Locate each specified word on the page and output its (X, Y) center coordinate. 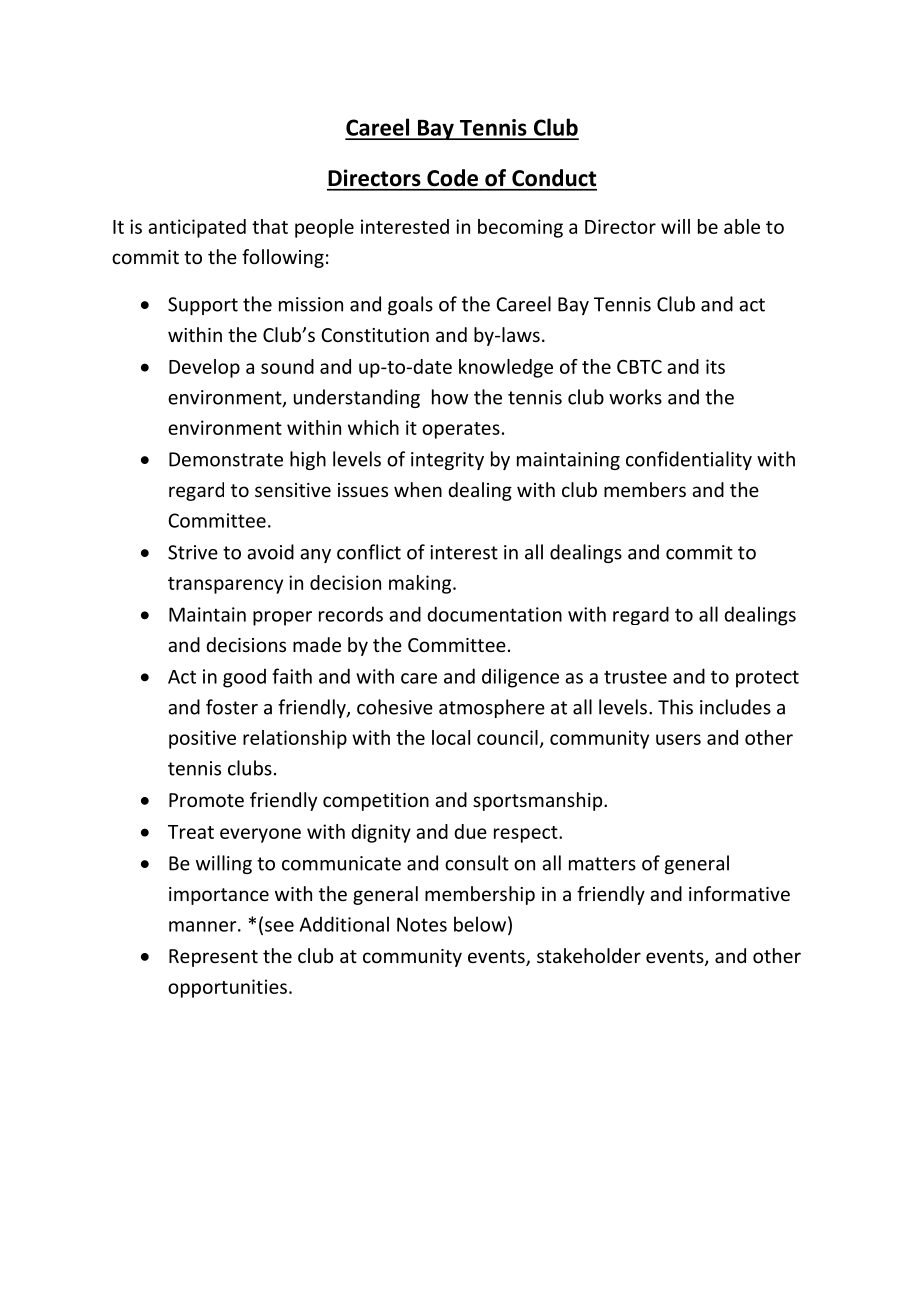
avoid (270, 552)
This (675, 707)
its (715, 366)
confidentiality (689, 460)
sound (287, 366)
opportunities (227, 988)
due (470, 831)
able (742, 226)
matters (602, 864)
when (418, 489)
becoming (520, 228)
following (283, 258)
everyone (260, 835)
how (450, 397)
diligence (520, 678)
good (244, 678)
